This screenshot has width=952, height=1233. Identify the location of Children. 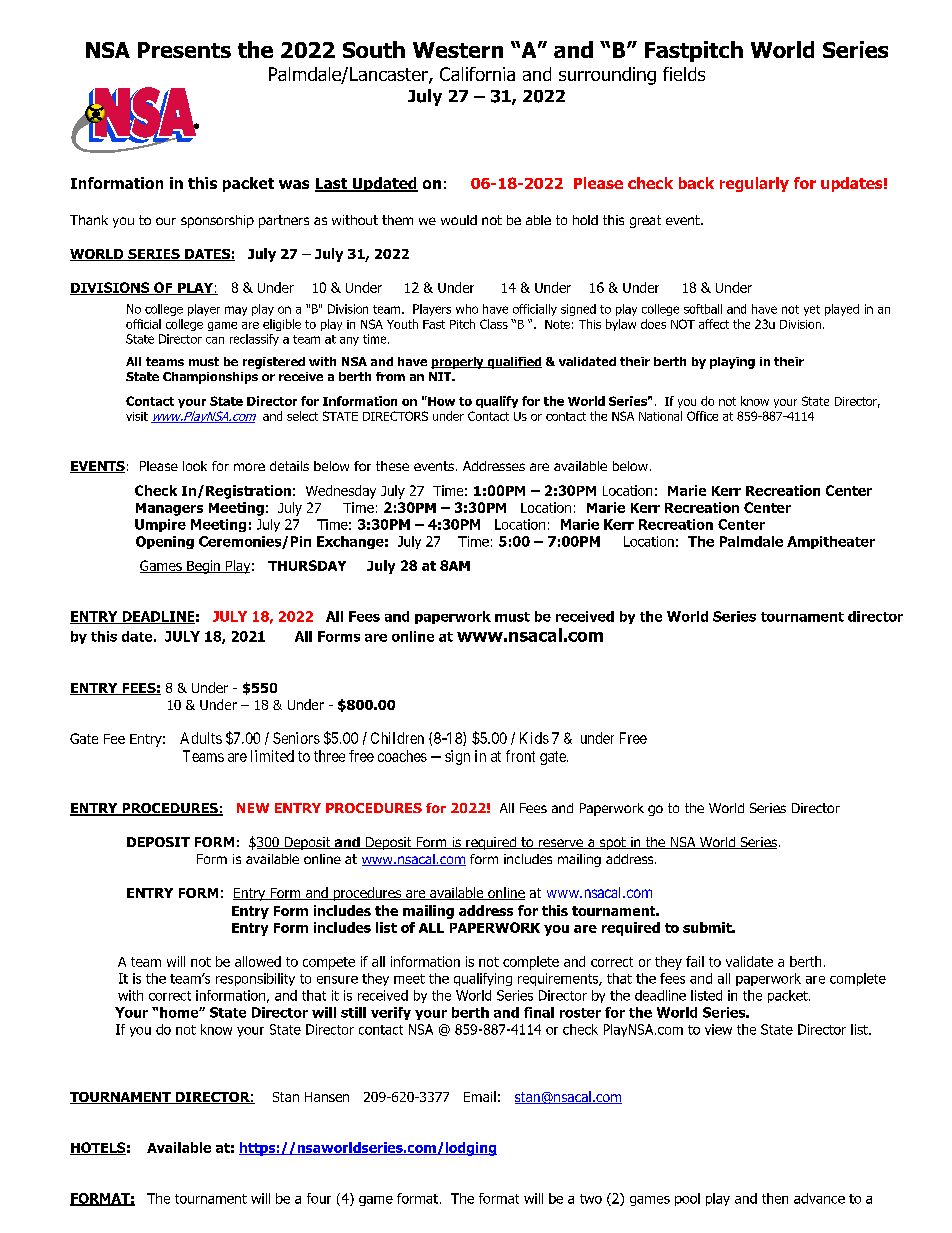
(397, 738).
